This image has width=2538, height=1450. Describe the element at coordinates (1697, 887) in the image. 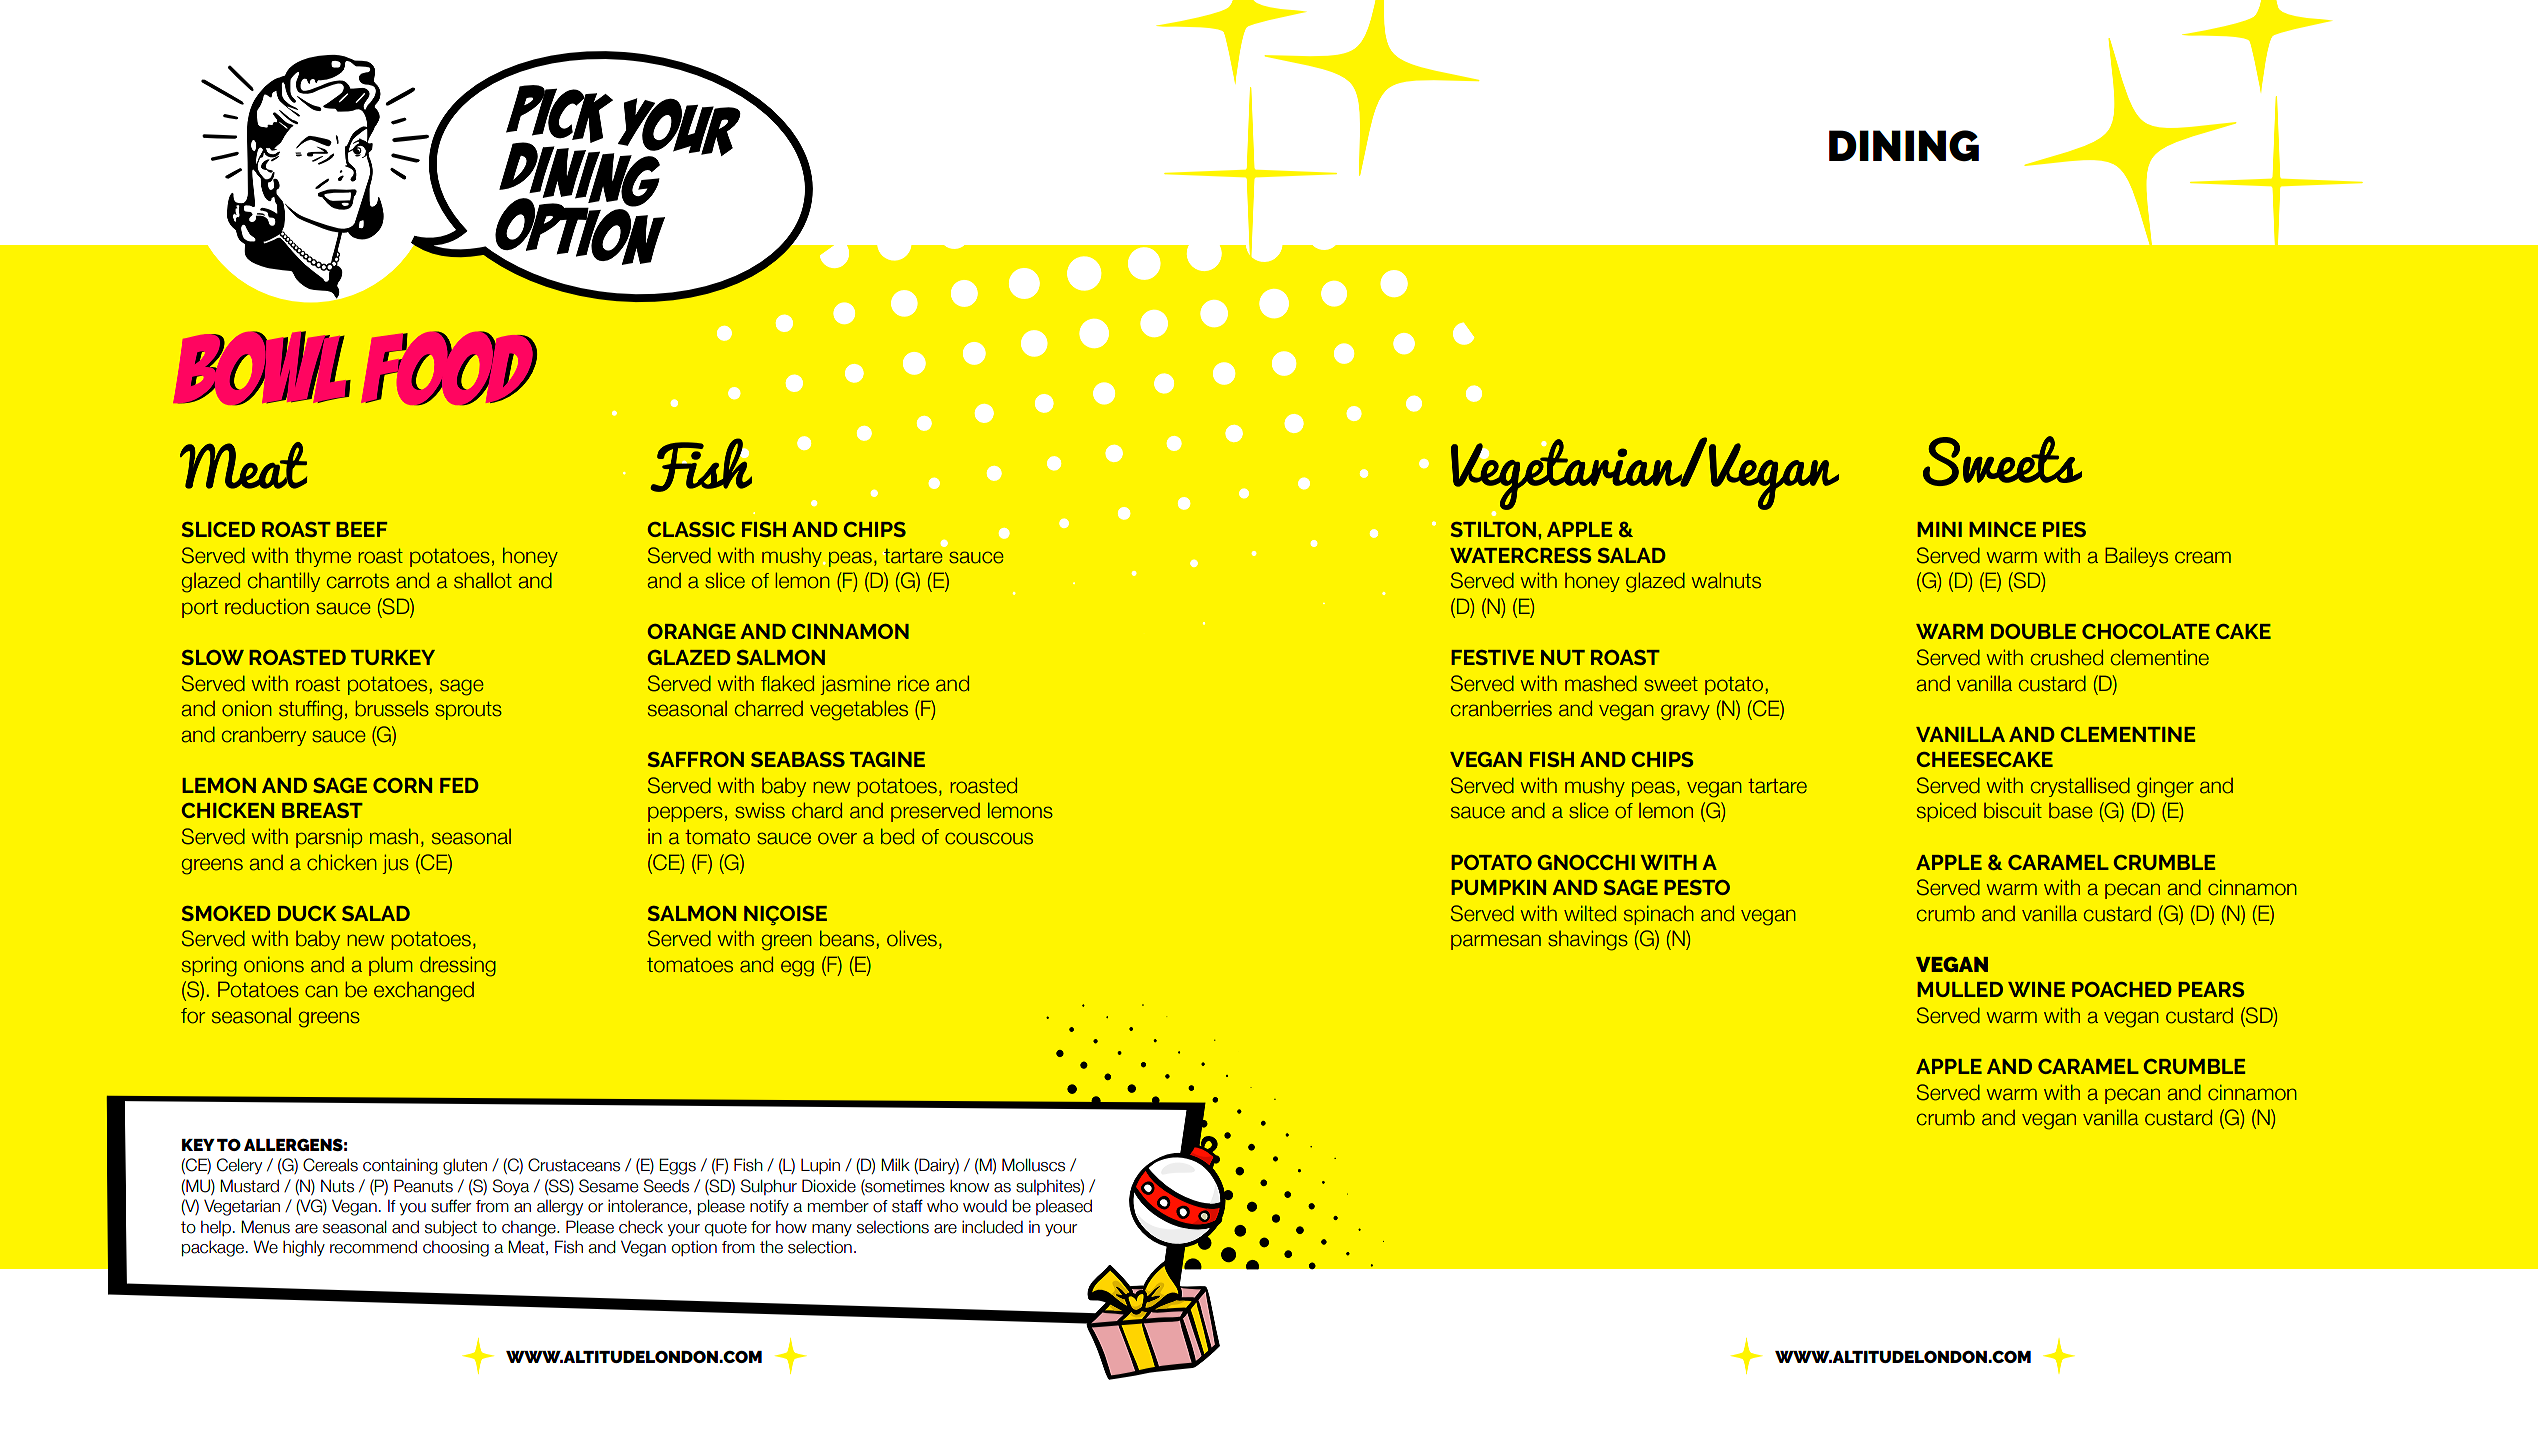

I see `PESTO` at that location.
